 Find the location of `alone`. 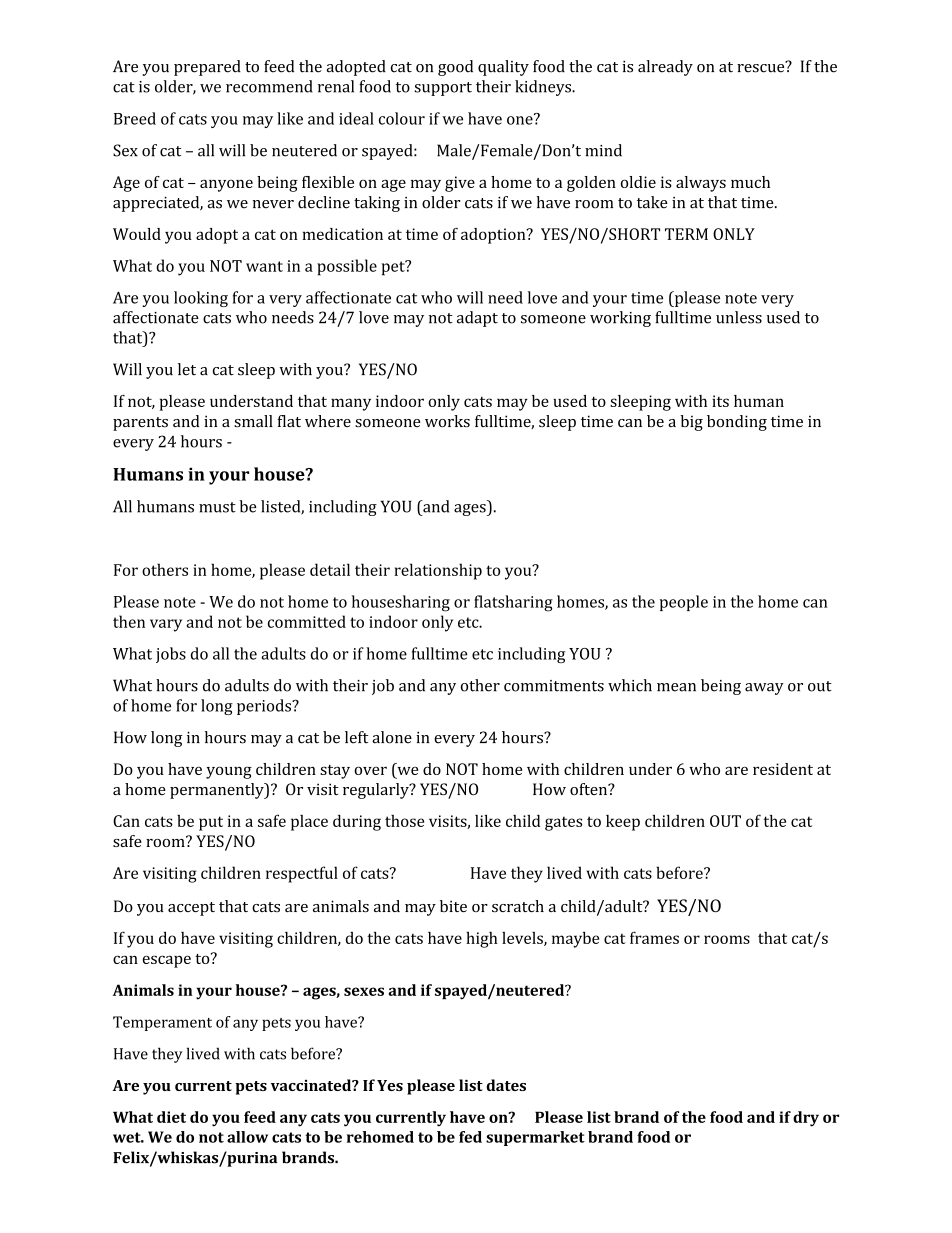

alone is located at coordinates (392, 737).
